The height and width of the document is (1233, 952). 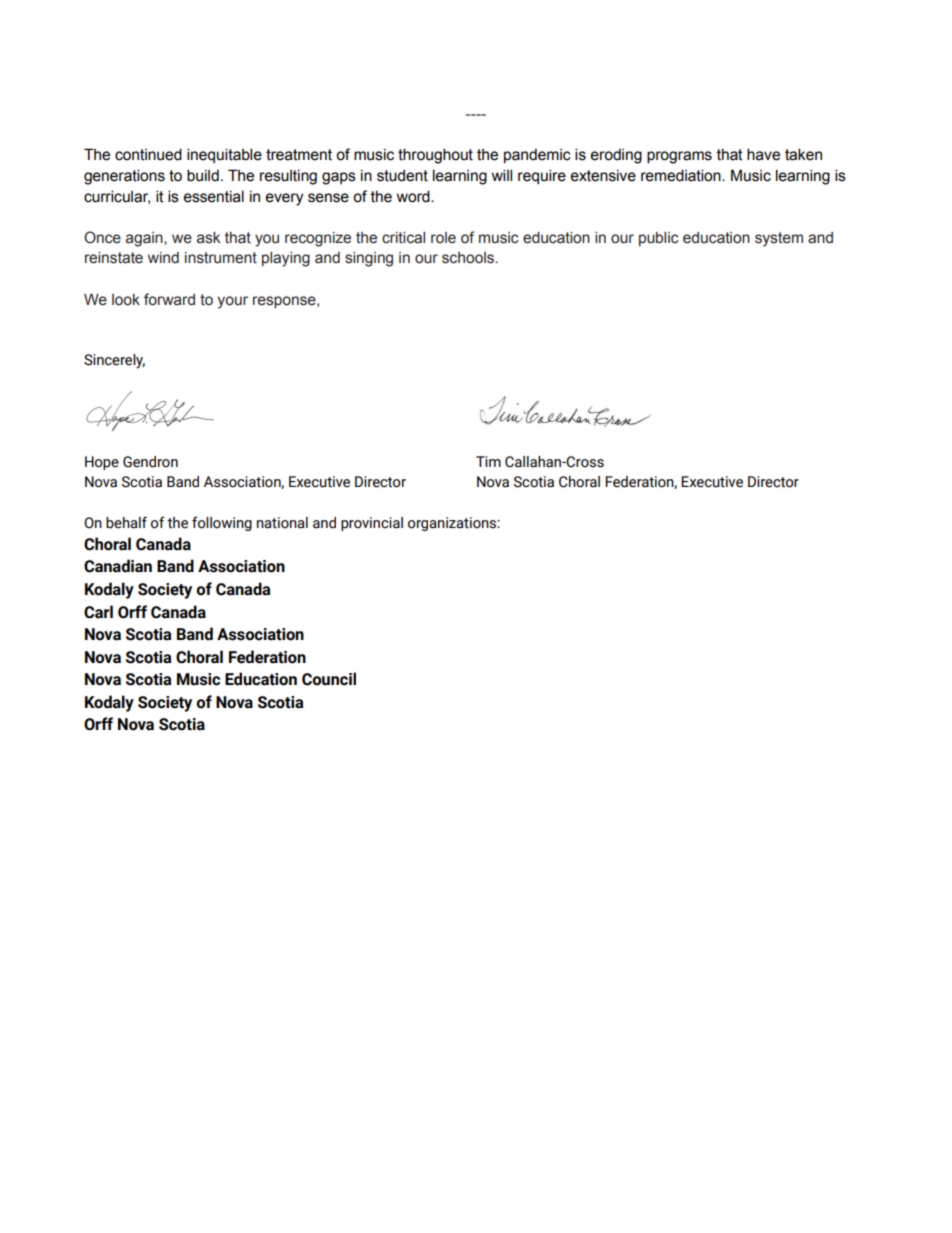 I want to click on provincial, so click(x=372, y=524).
